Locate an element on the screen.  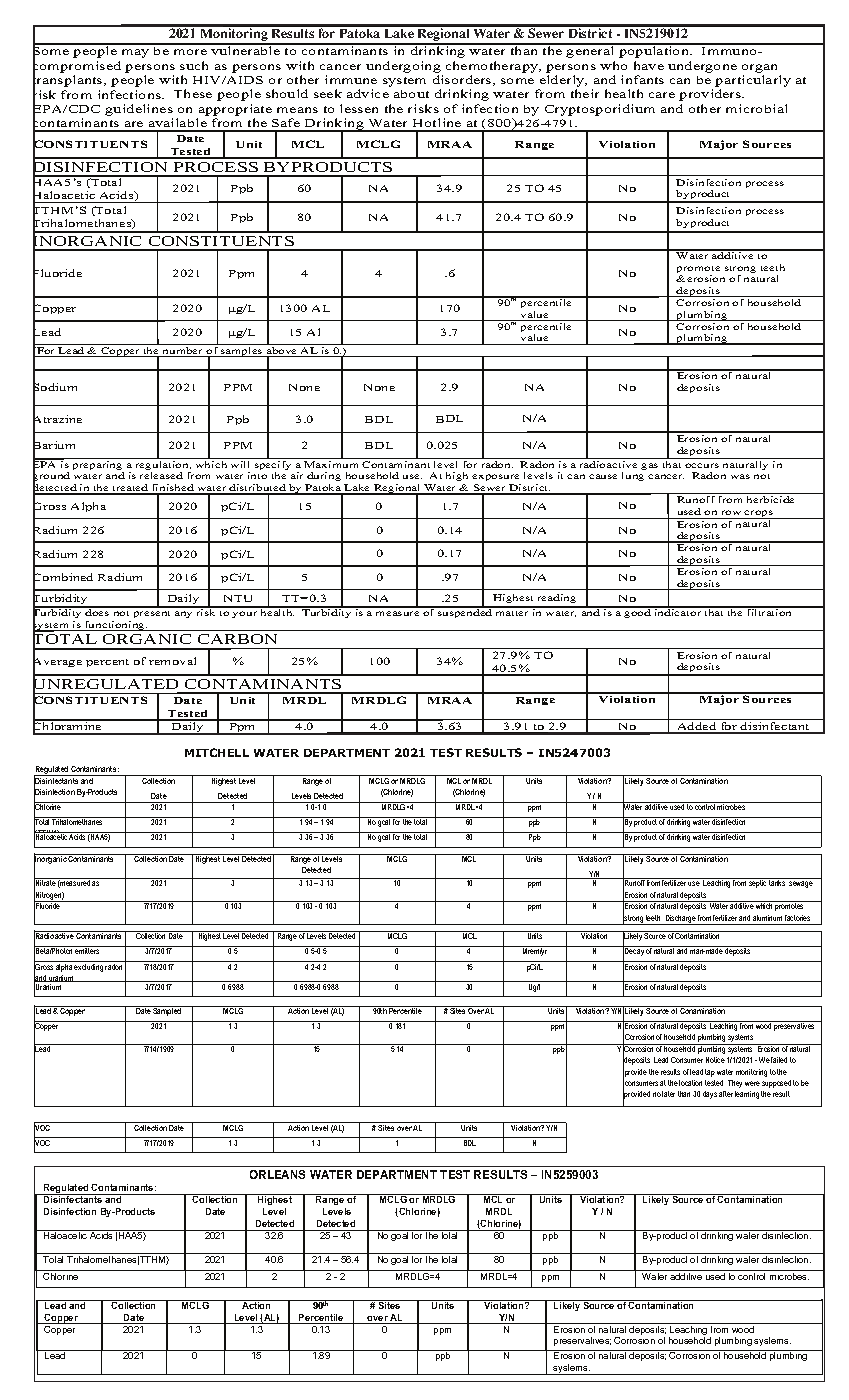
sewage is located at coordinates (801, 884).
